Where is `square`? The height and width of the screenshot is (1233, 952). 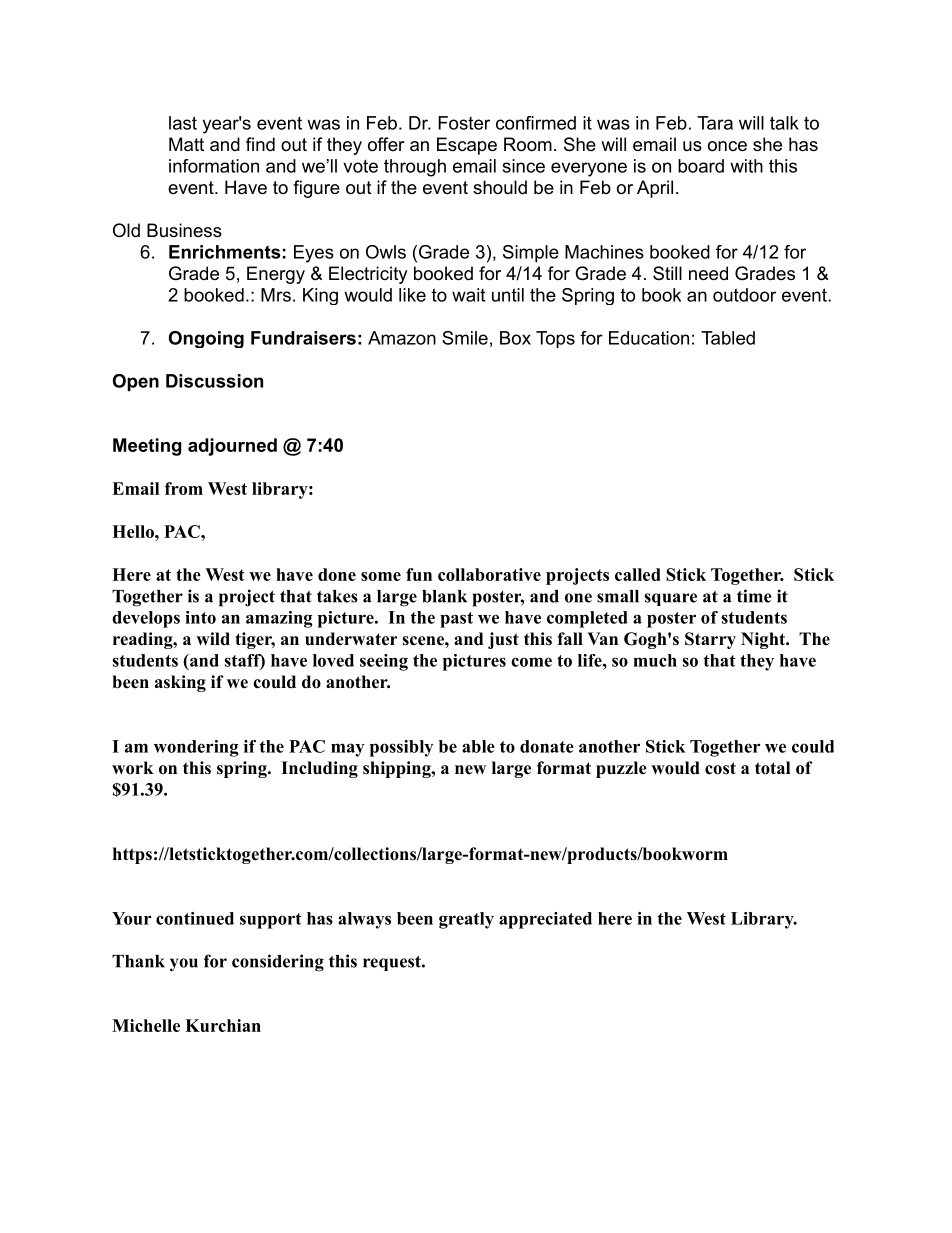 square is located at coordinates (671, 599).
